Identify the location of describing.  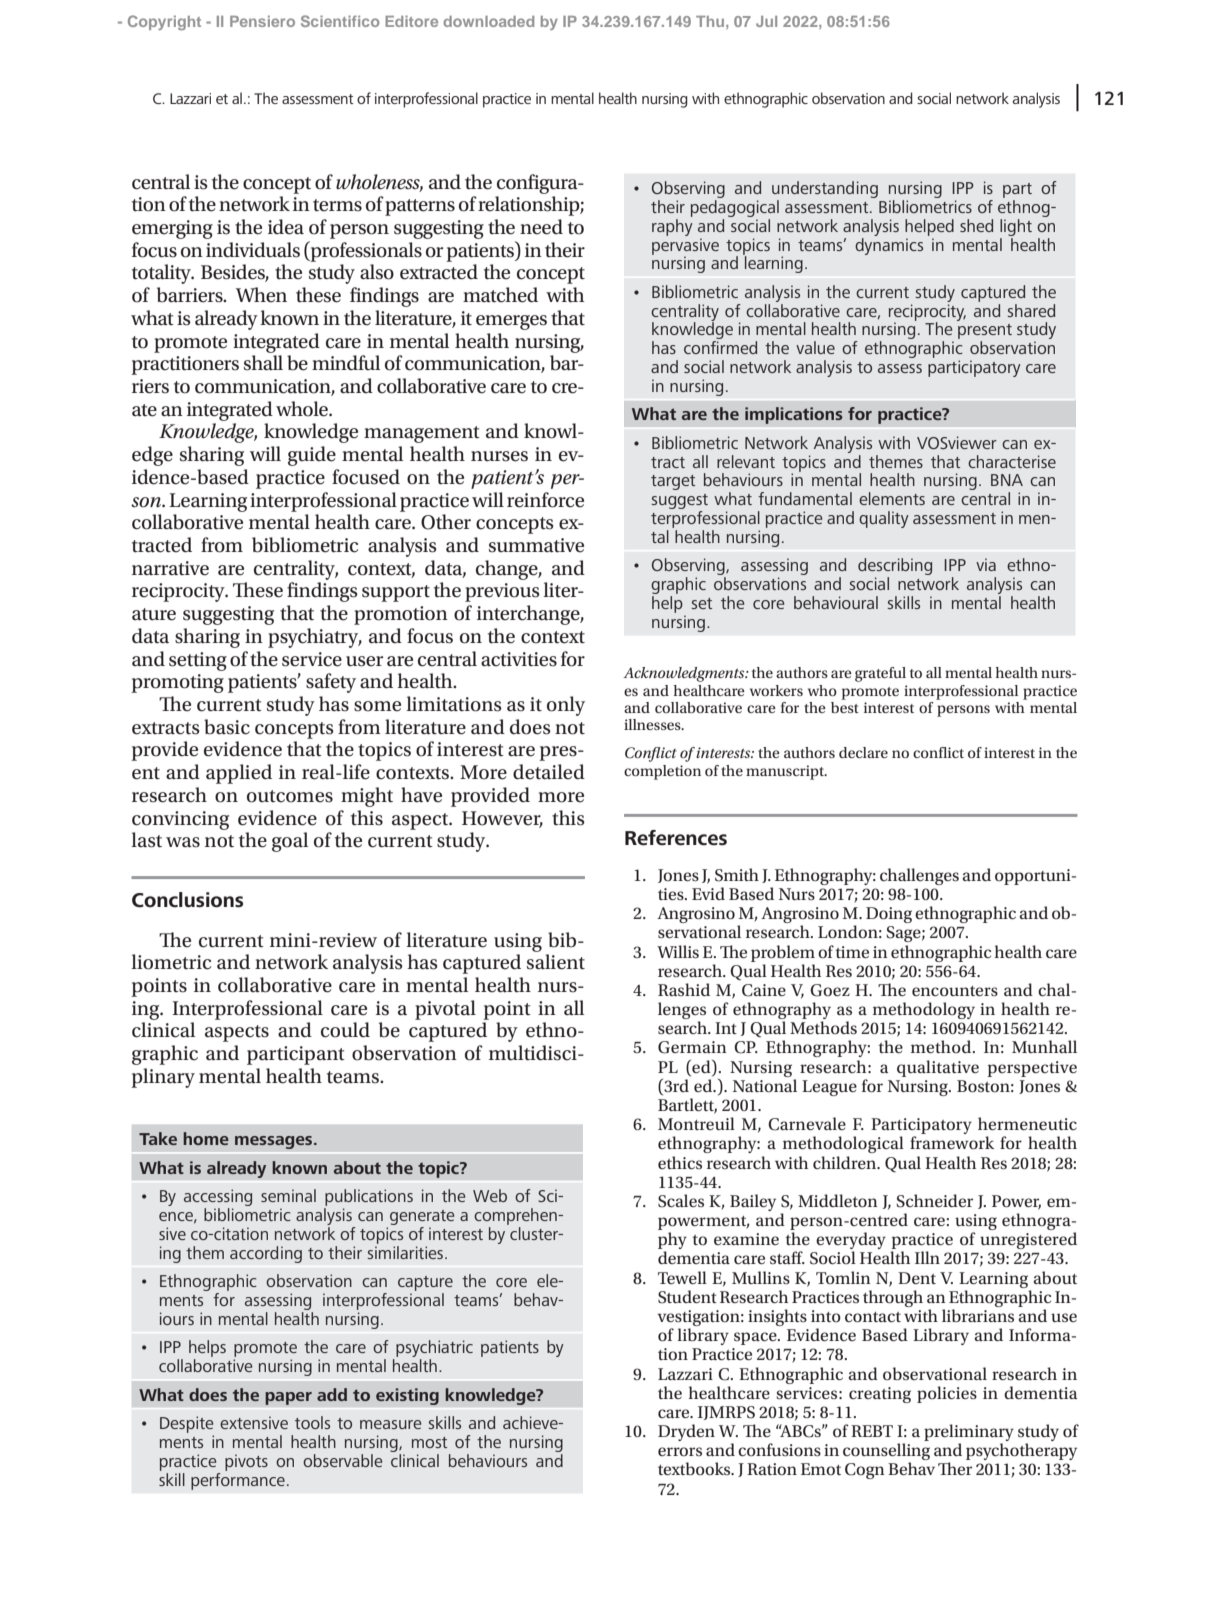
(895, 568).
